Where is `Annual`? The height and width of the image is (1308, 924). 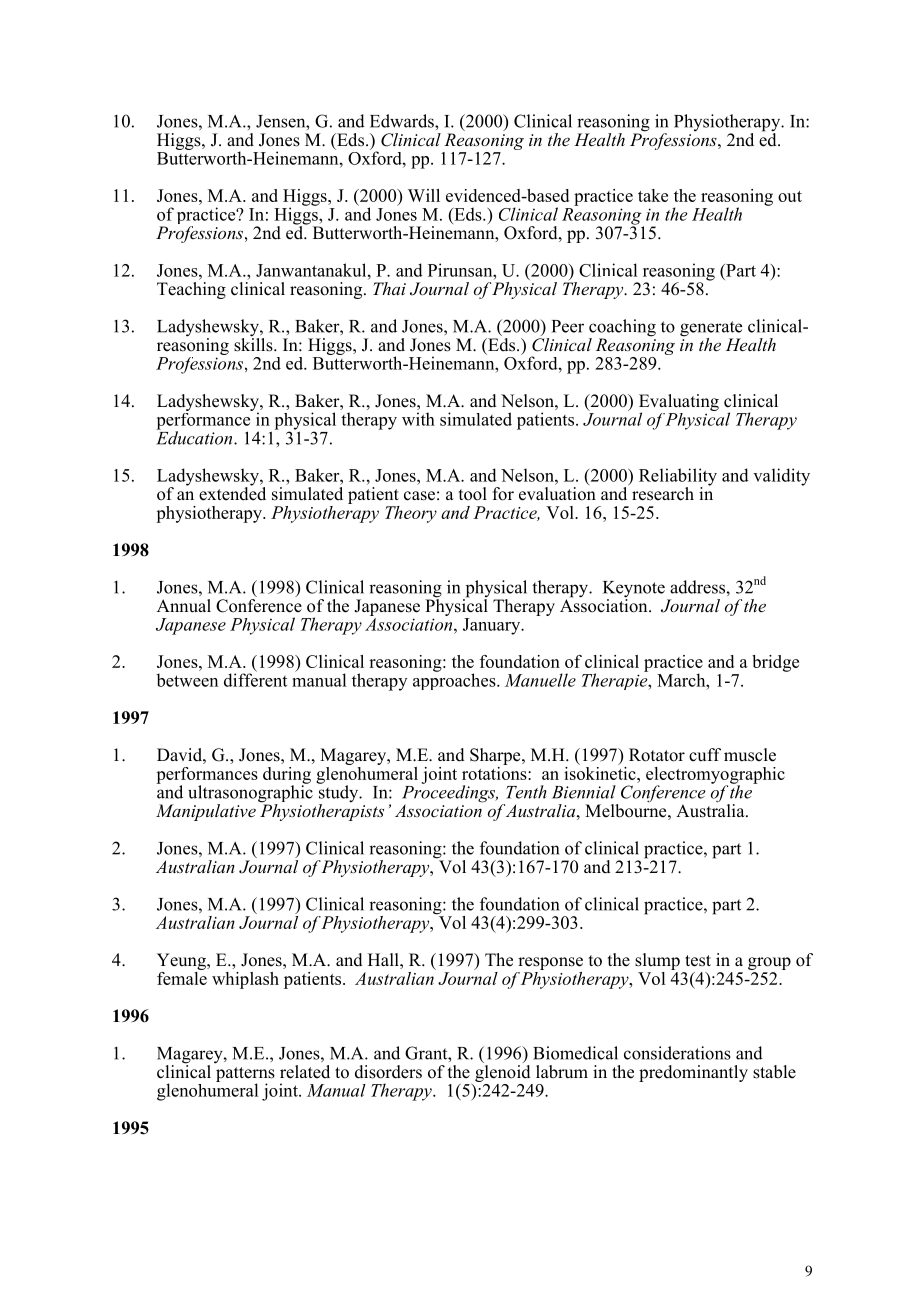 Annual is located at coordinates (184, 606).
